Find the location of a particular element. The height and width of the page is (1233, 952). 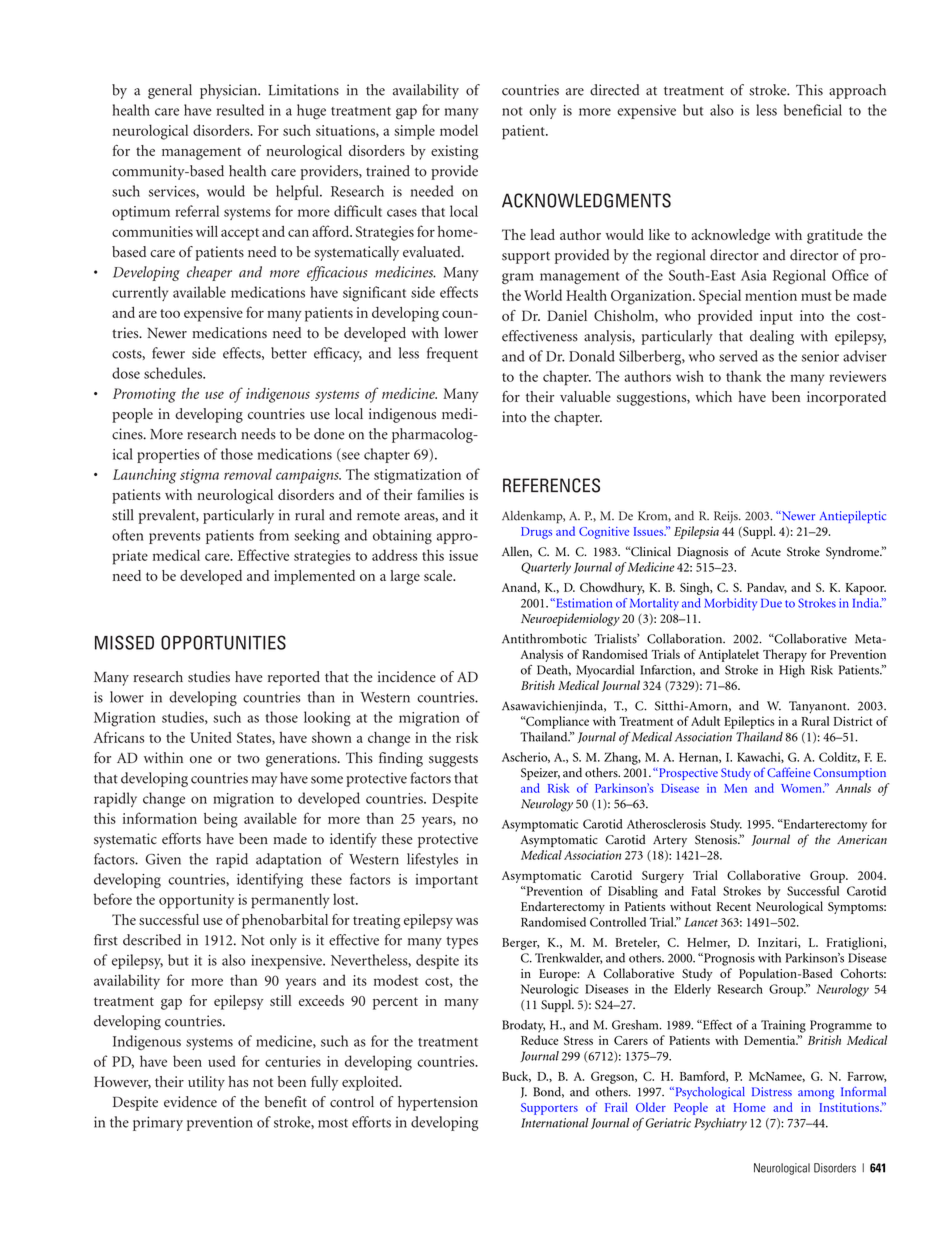

evidence is located at coordinates (190, 1101).
